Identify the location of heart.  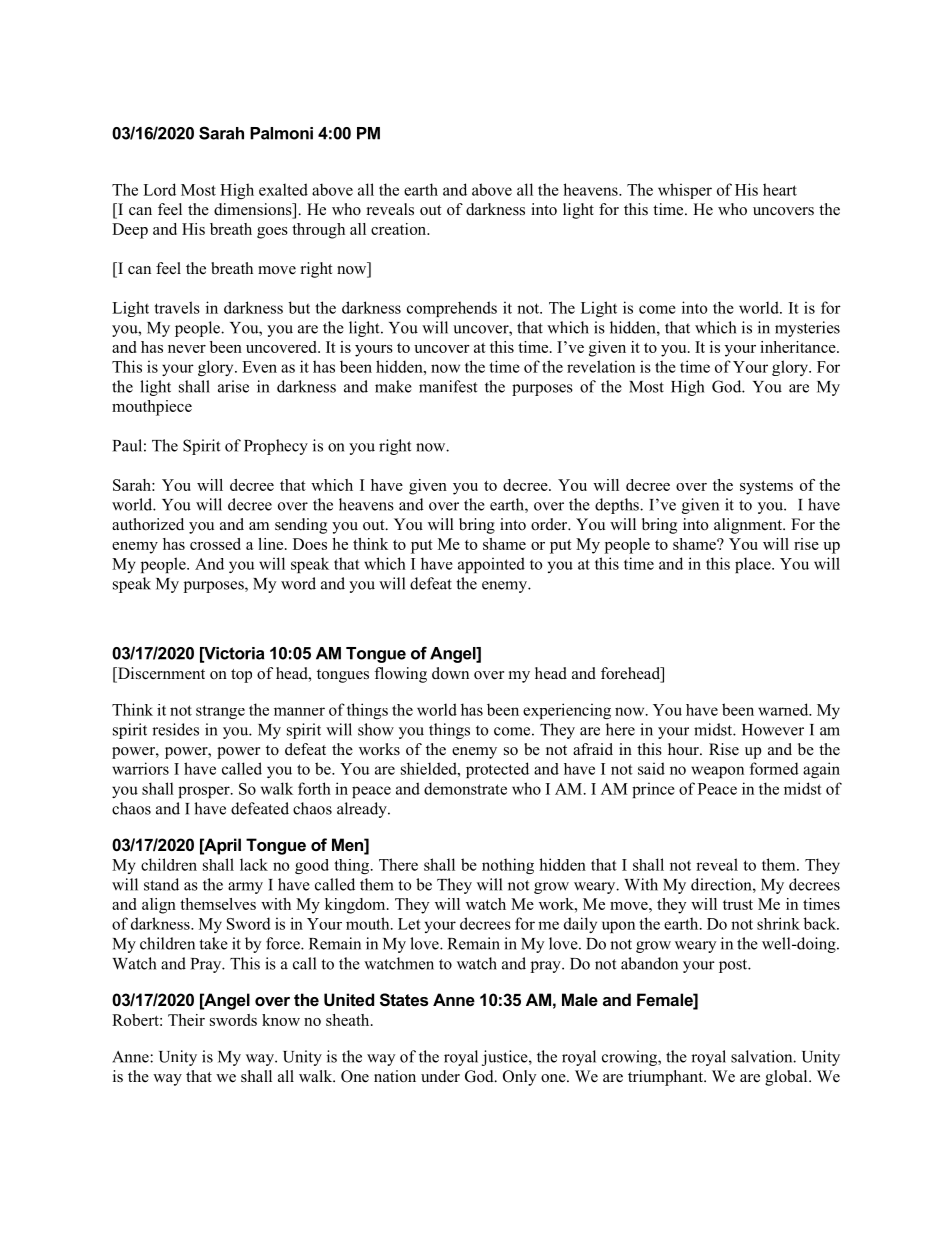
(780, 189).
